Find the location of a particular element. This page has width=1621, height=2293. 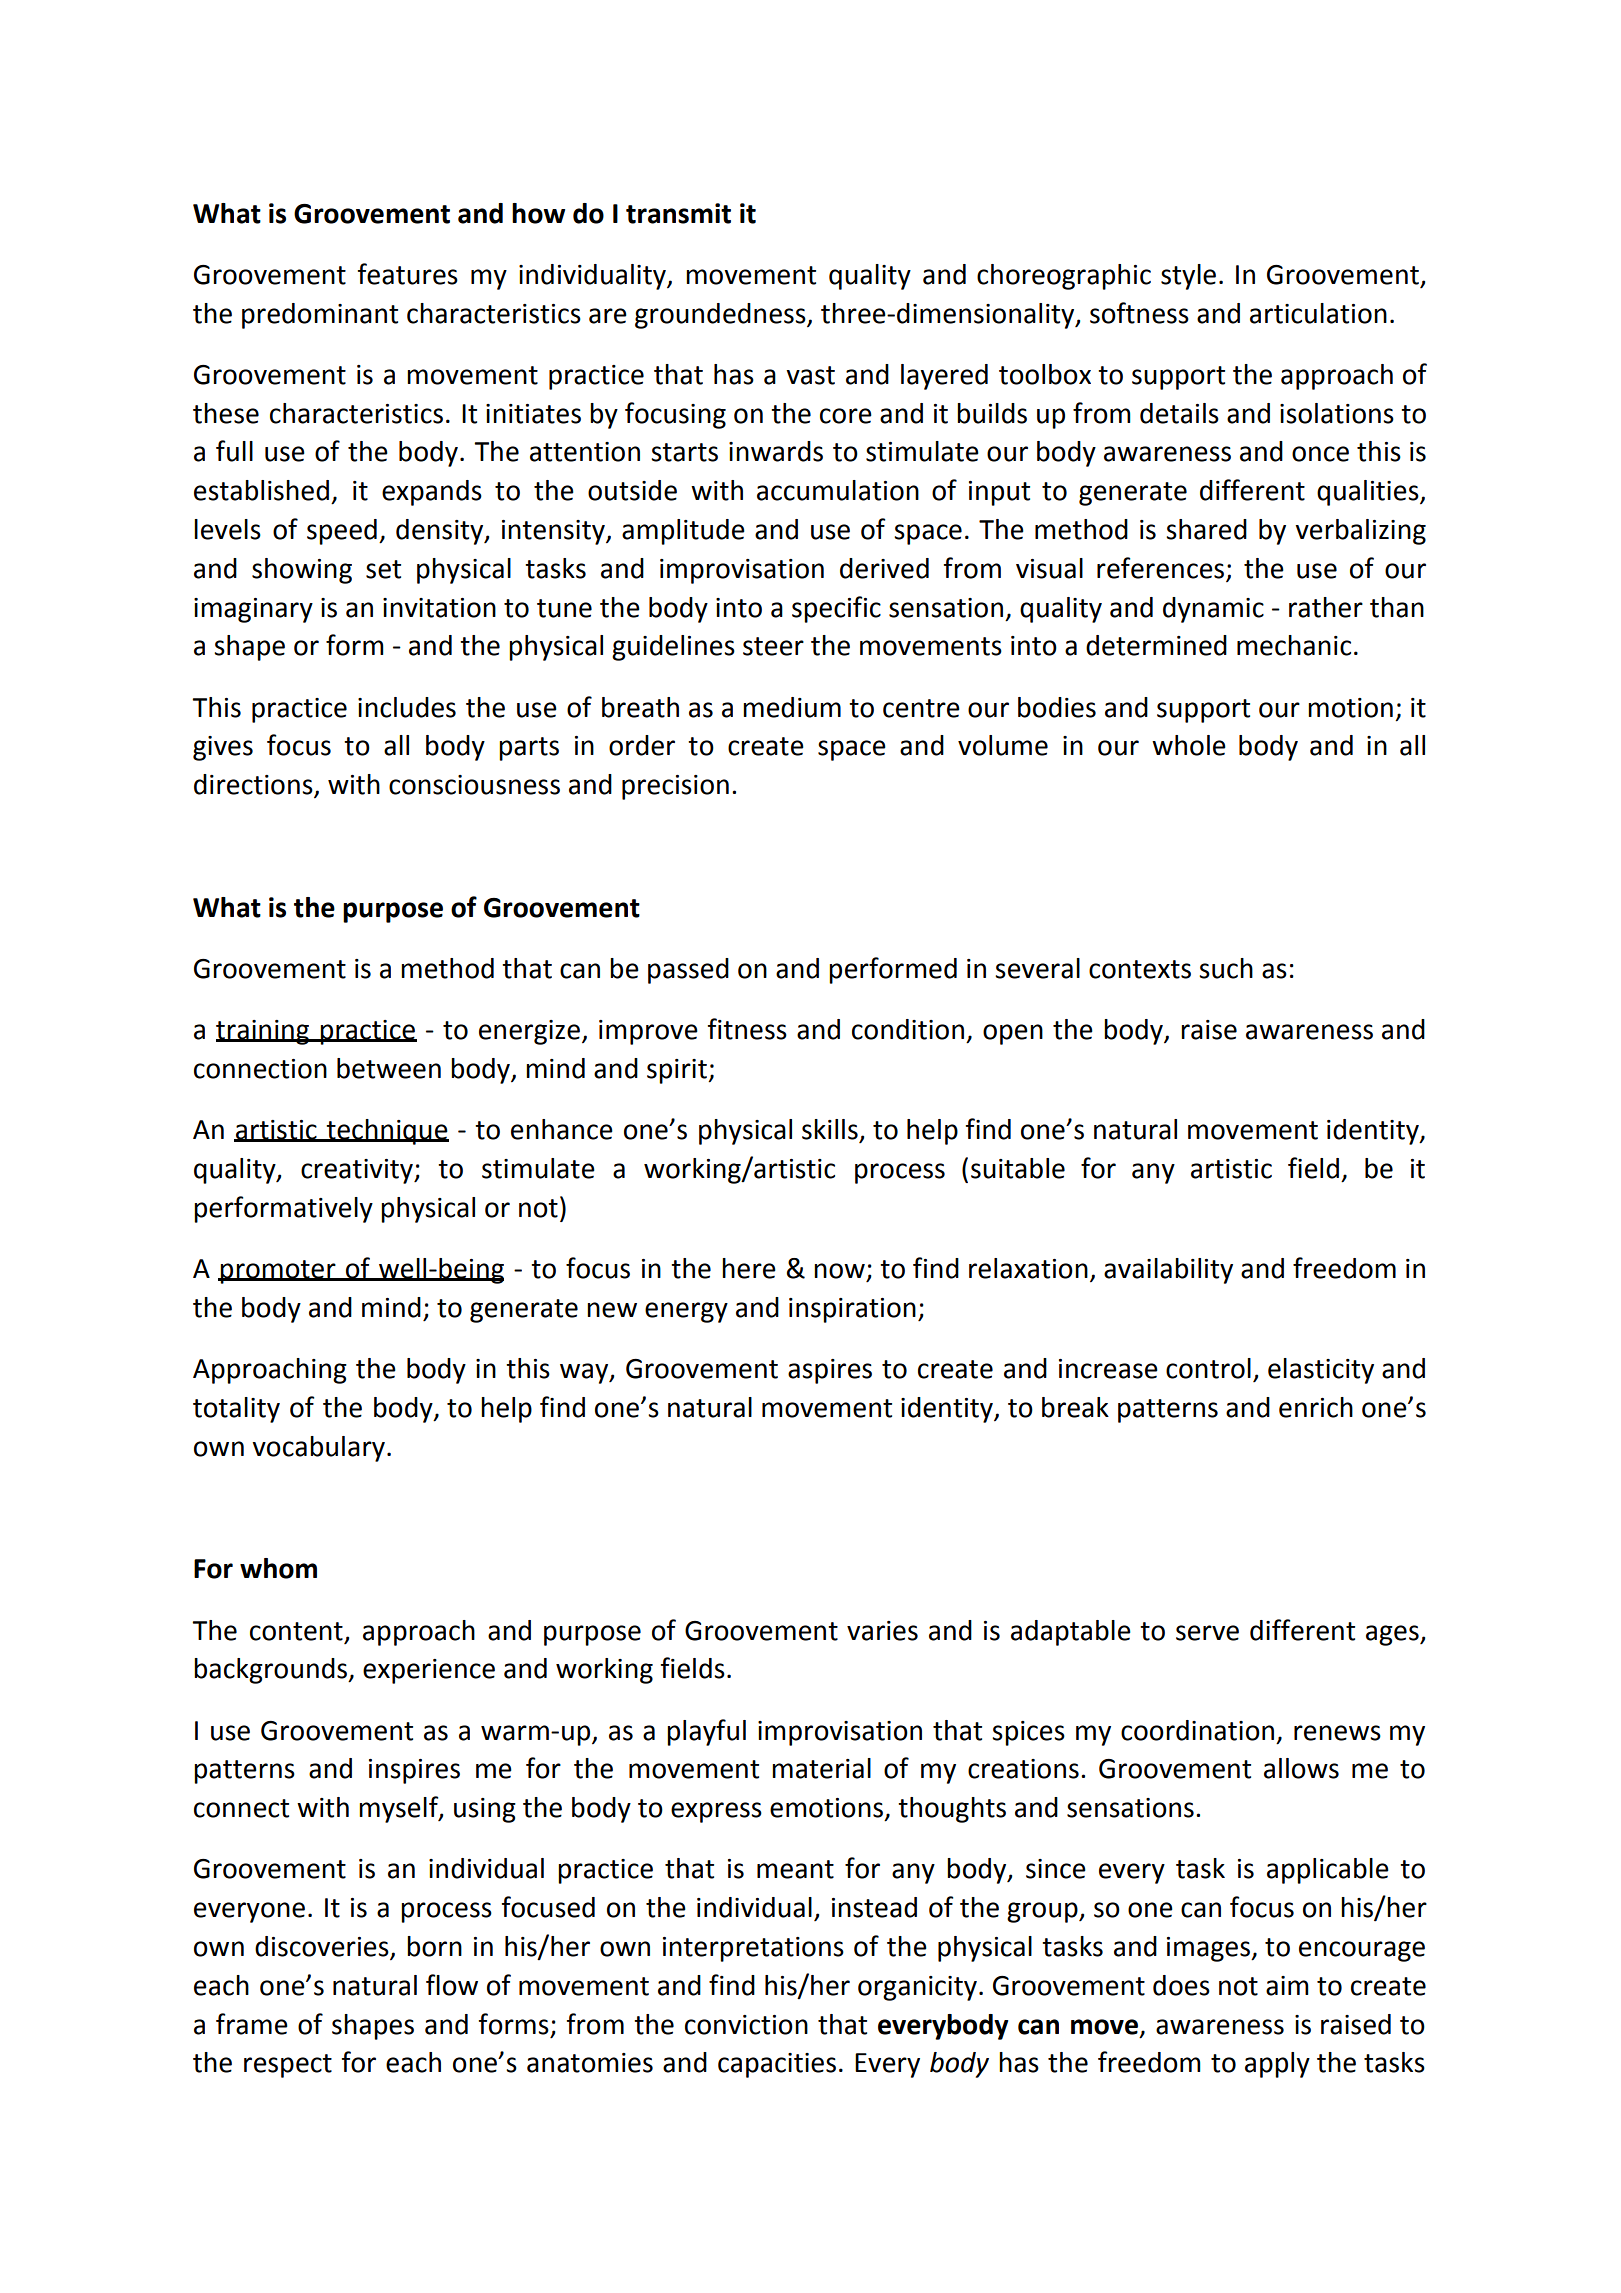

style is located at coordinates (1188, 277).
